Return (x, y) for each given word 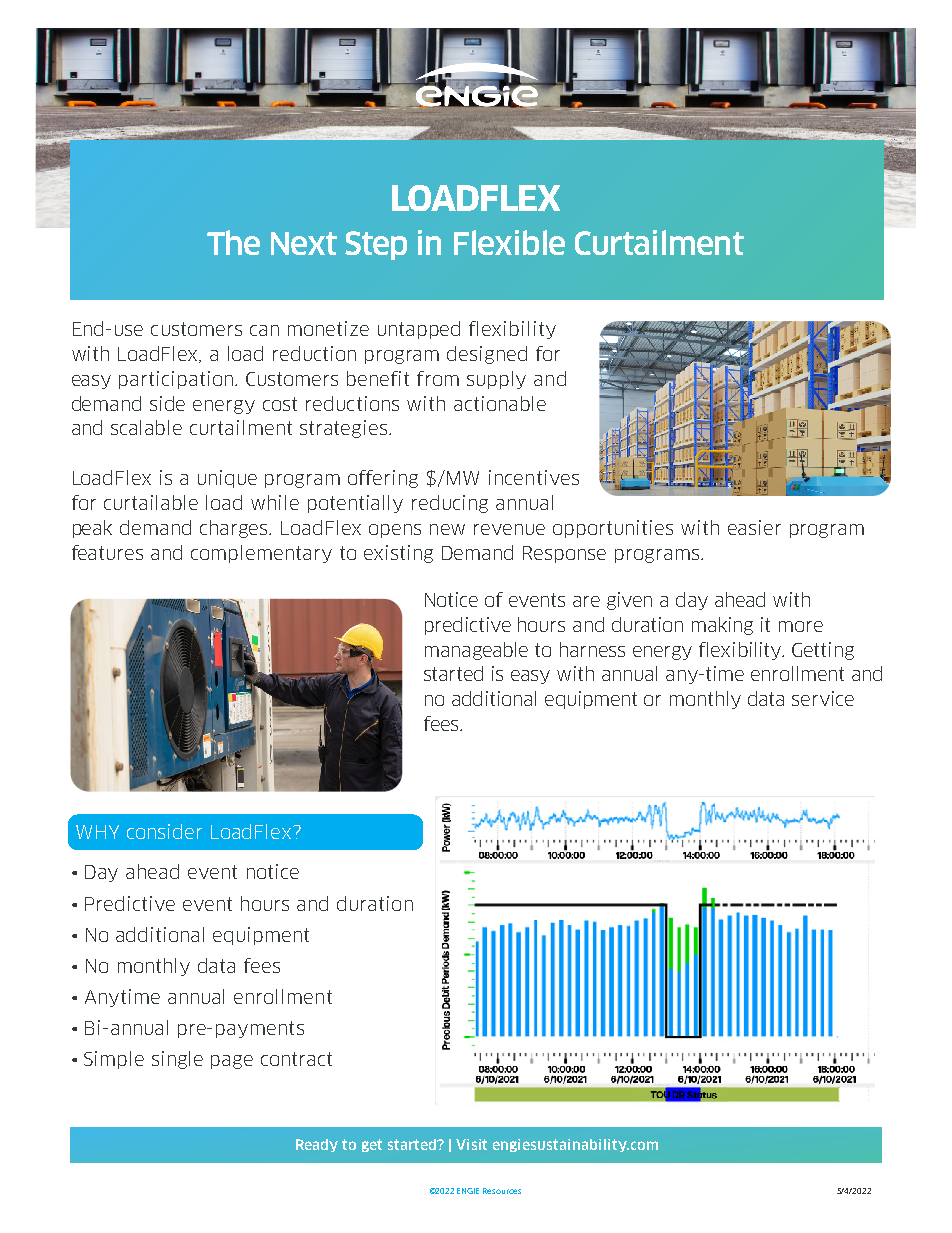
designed (487, 355)
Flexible (509, 242)
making (722, 626)
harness (592, 649)
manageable (476, 651)
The (233, 242)
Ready (317, 1145)
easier (754, 527)
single (177, 1060)
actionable (500, 403)
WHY (97, 832)
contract (296, 1059)
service (823, 698)
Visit (471, 1144)
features (107, 552)
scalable (146, 427)
